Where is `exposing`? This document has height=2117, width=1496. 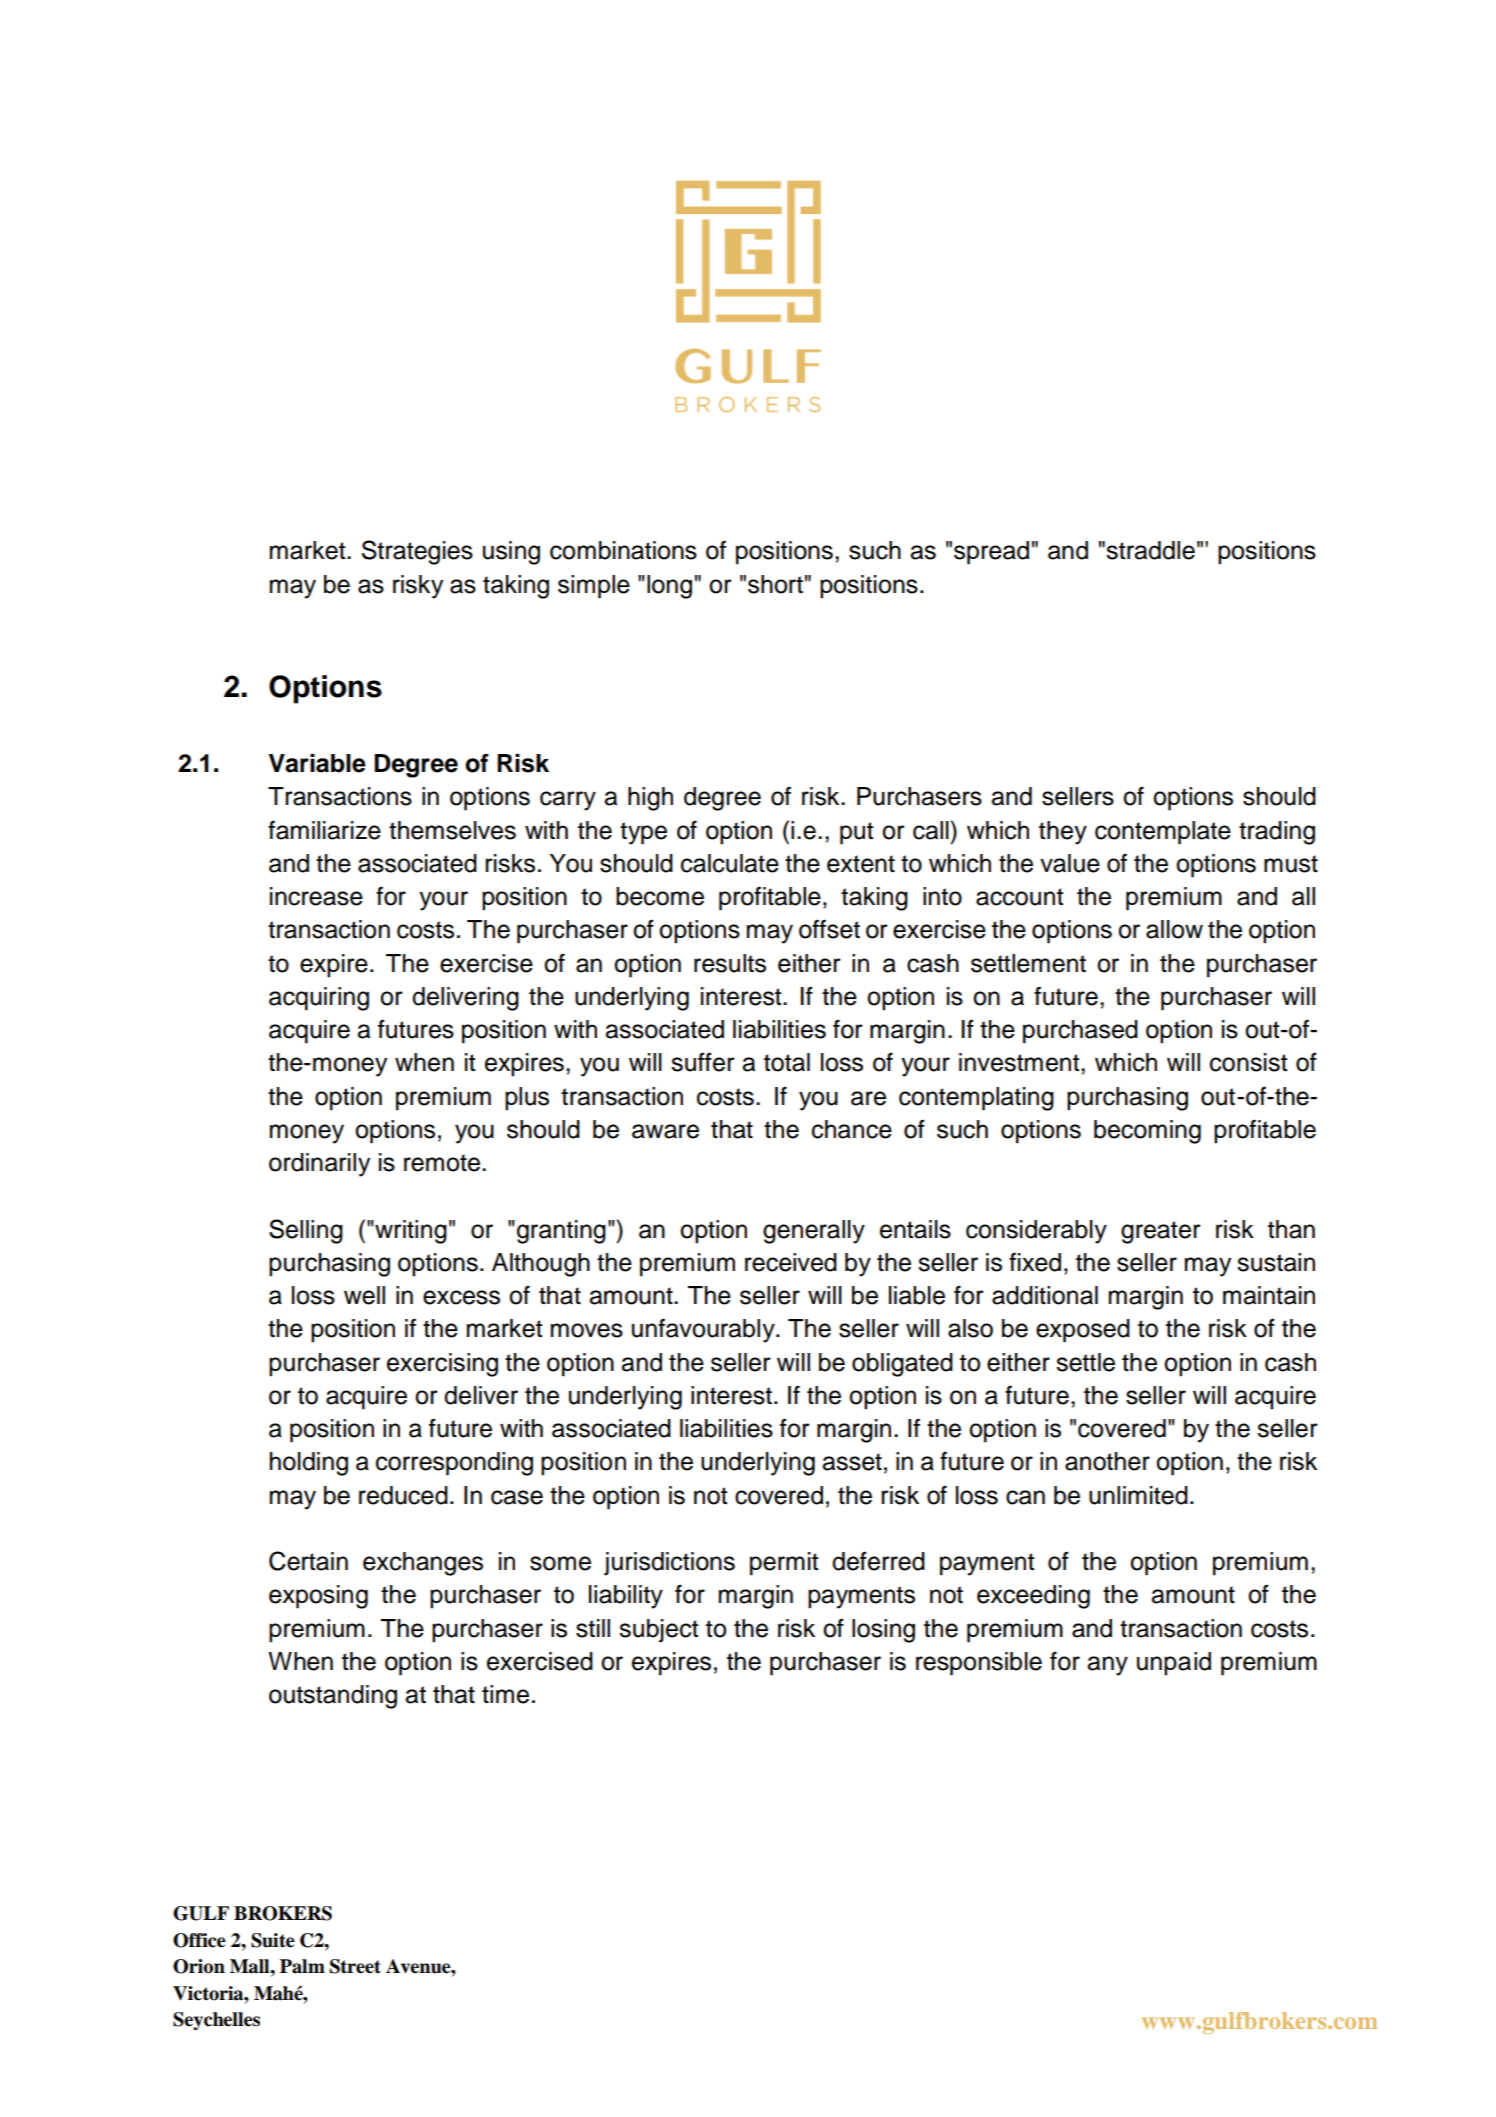
exposing is located at coordinates (318, 1597).
